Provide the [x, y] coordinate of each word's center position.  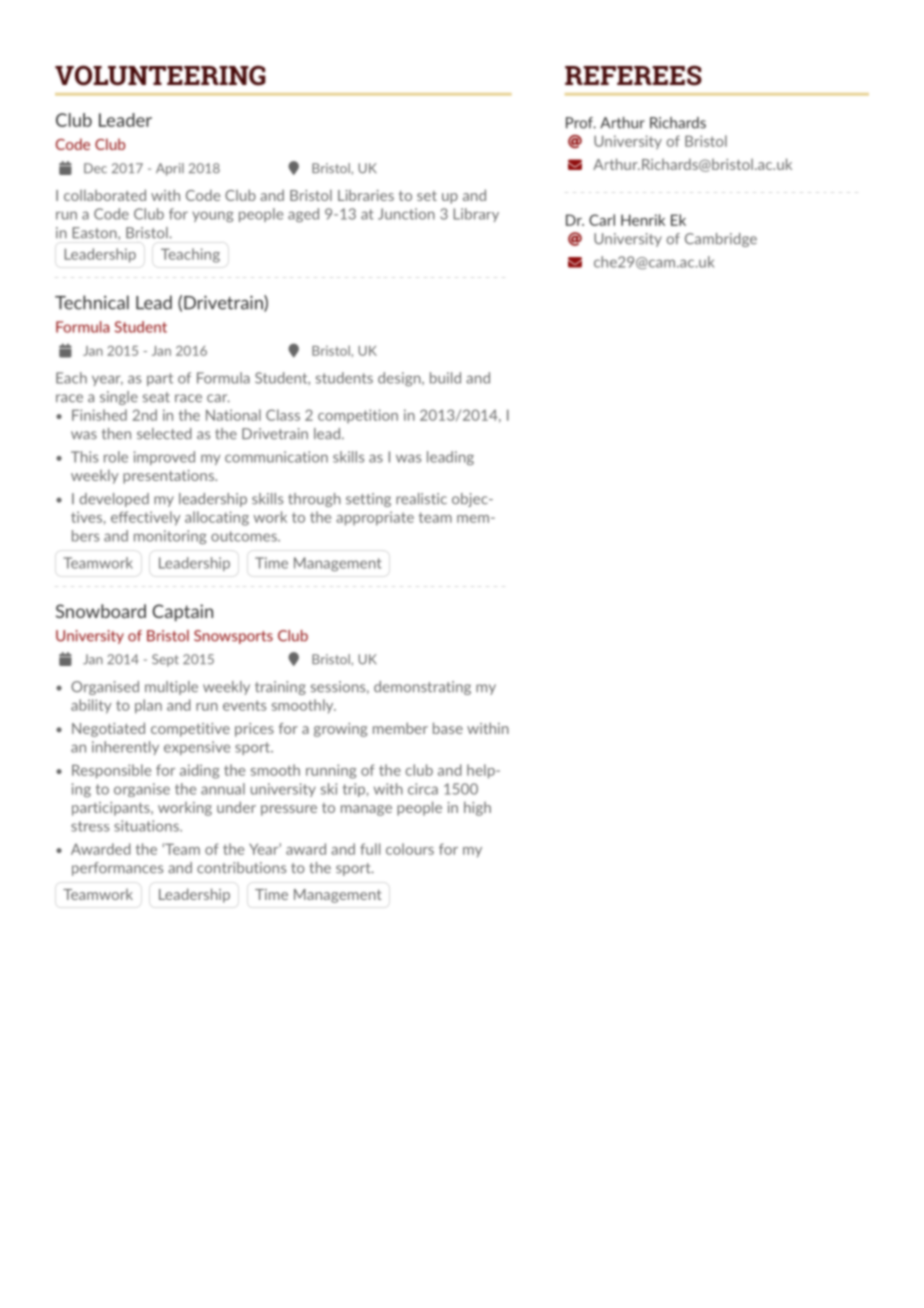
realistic [421, 499]
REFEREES [633, 75]
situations [147, 826]
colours [410, 849]
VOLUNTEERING [160, 75]
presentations [169, 477]
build [445, 378]
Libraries [366, 195]
